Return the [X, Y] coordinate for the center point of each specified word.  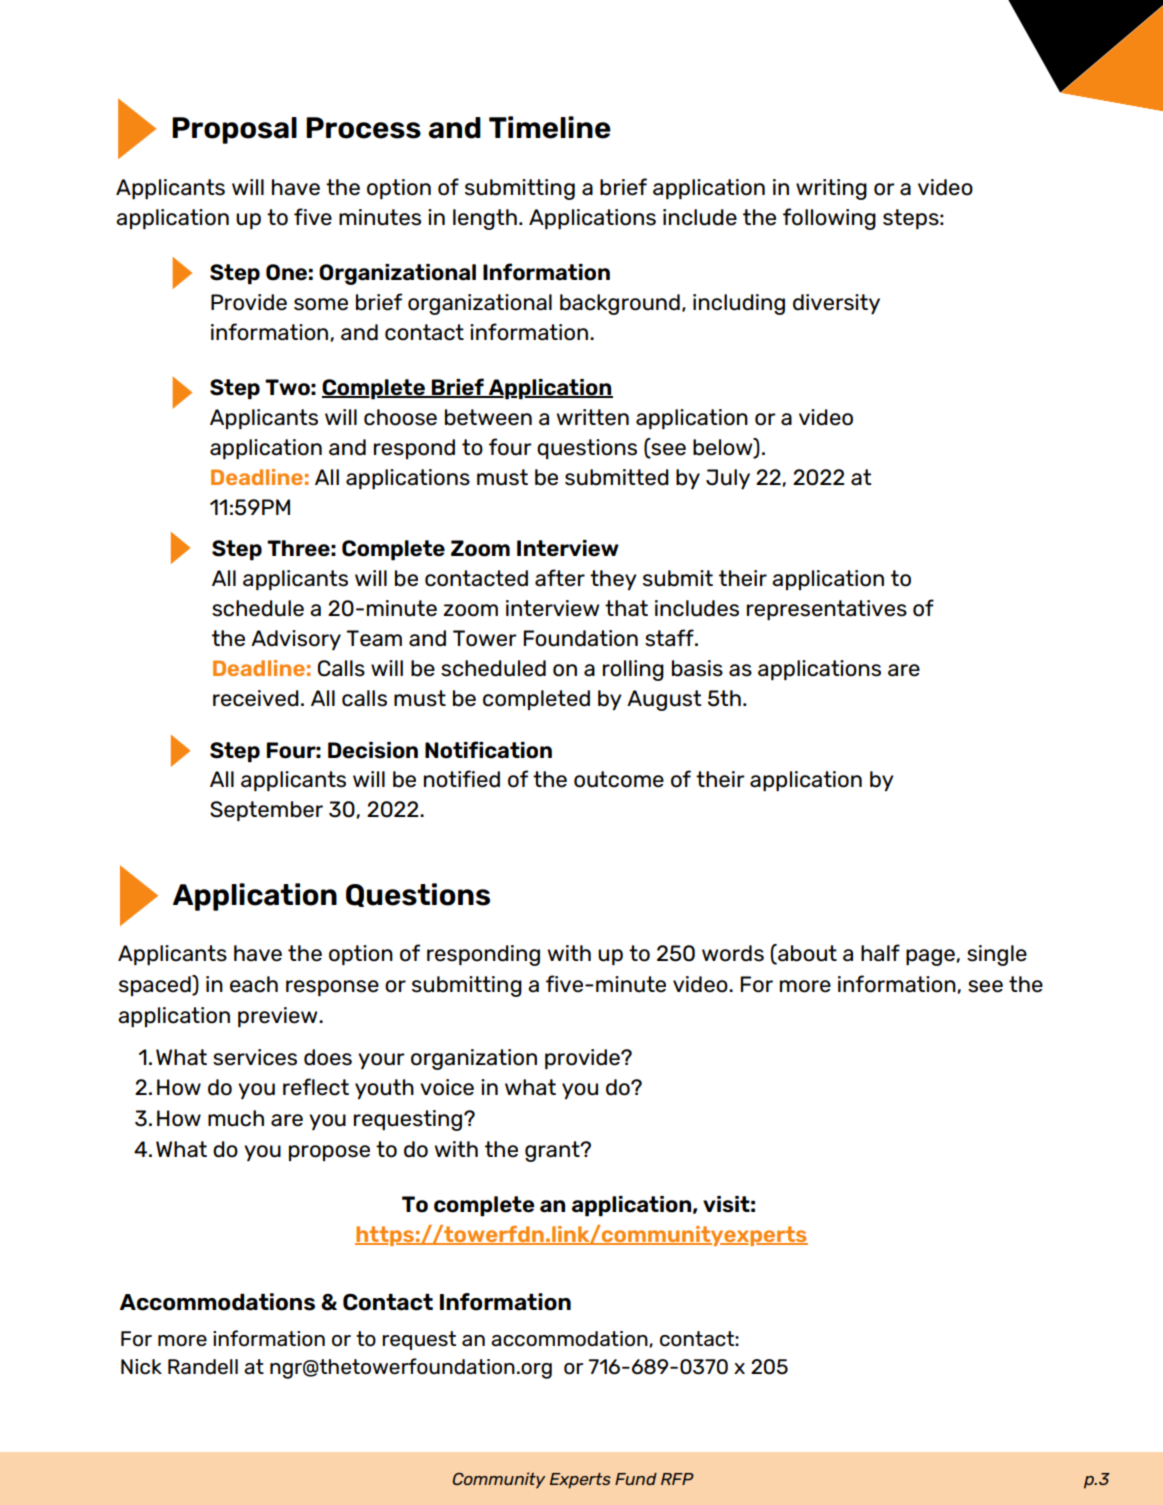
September [266, 811]
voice [447, 1087]
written [592, 417]
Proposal [234, 130]
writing [831, 189]
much [236, 1118]
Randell [203, 1367]
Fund [636, 1479]
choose [400, 417]
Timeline [550, 127]
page [931, 957]
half [880, 953]
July [728, 479]
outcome [619, 779]
